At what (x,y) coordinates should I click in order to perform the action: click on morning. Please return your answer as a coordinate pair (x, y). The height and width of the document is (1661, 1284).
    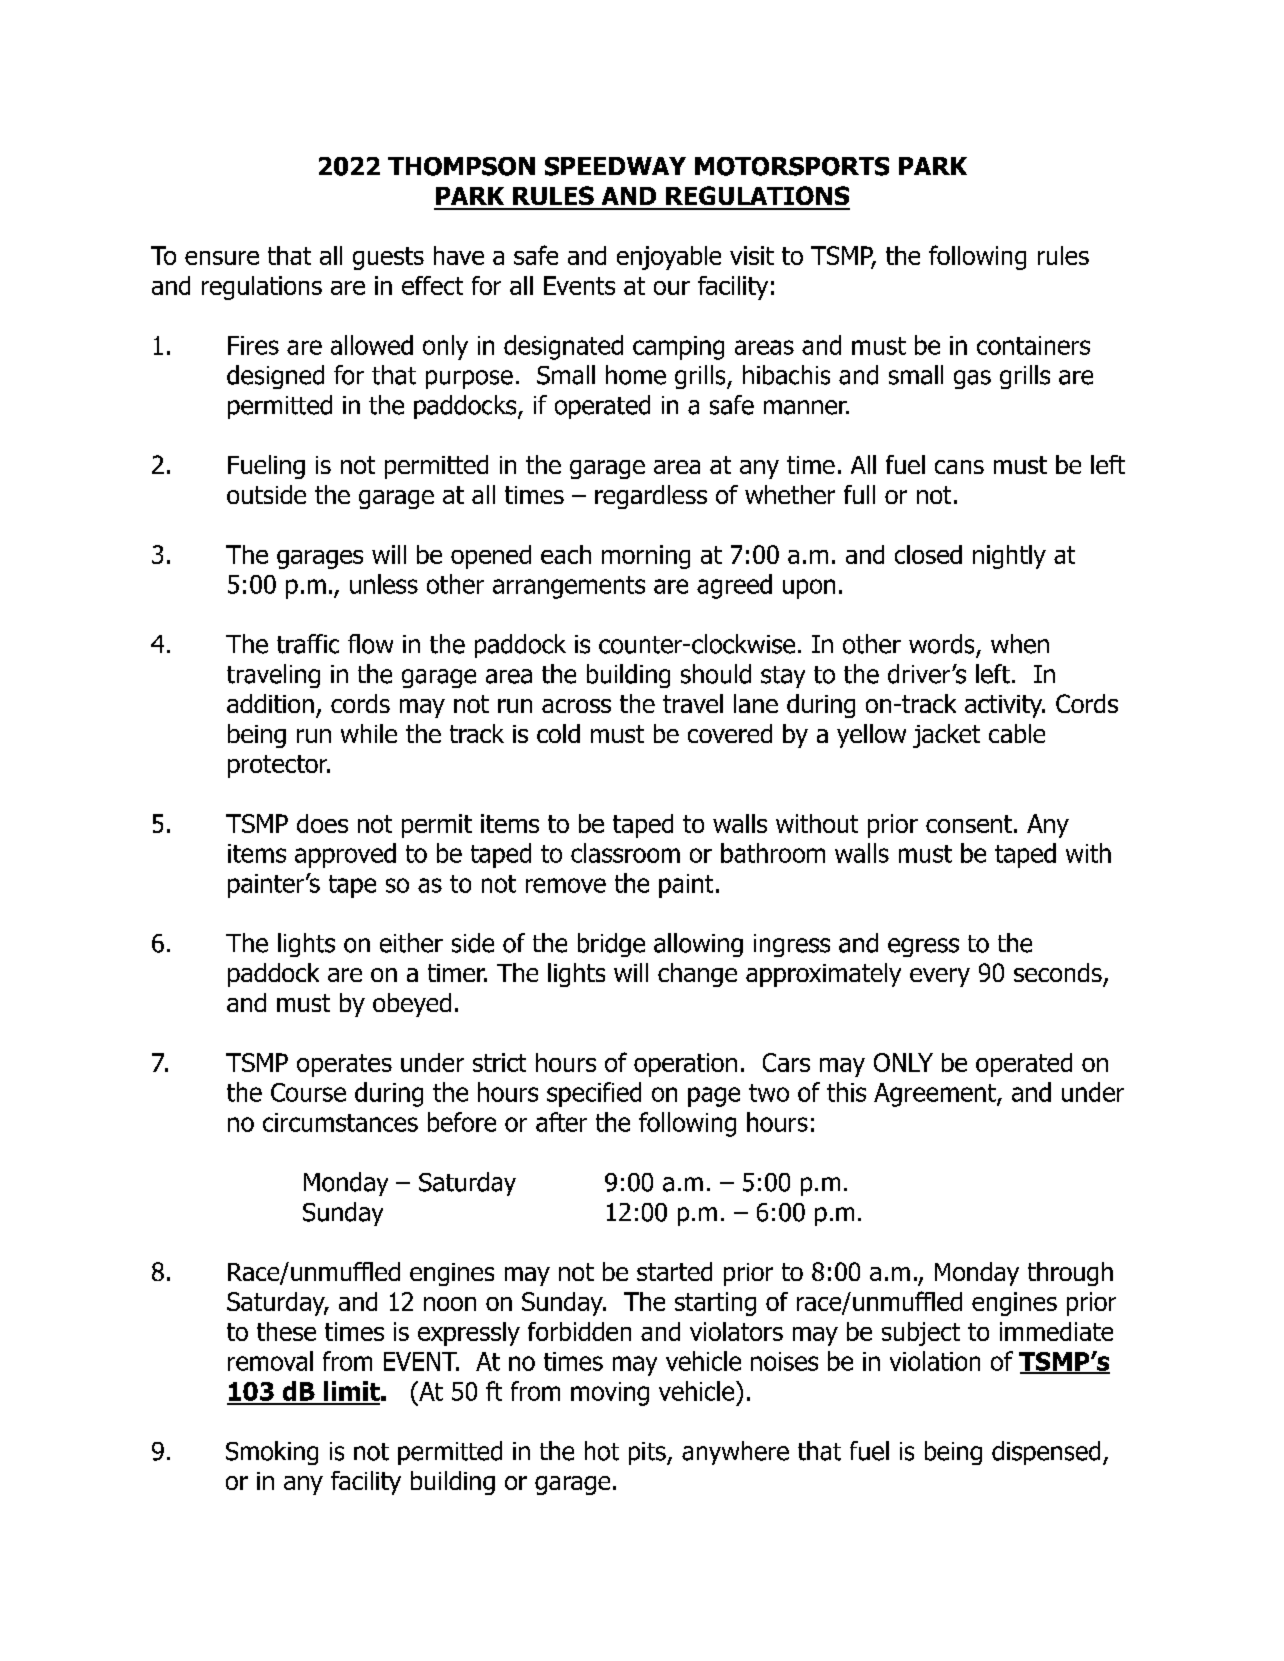
    Looking at the image, I should click on (646, 557).
